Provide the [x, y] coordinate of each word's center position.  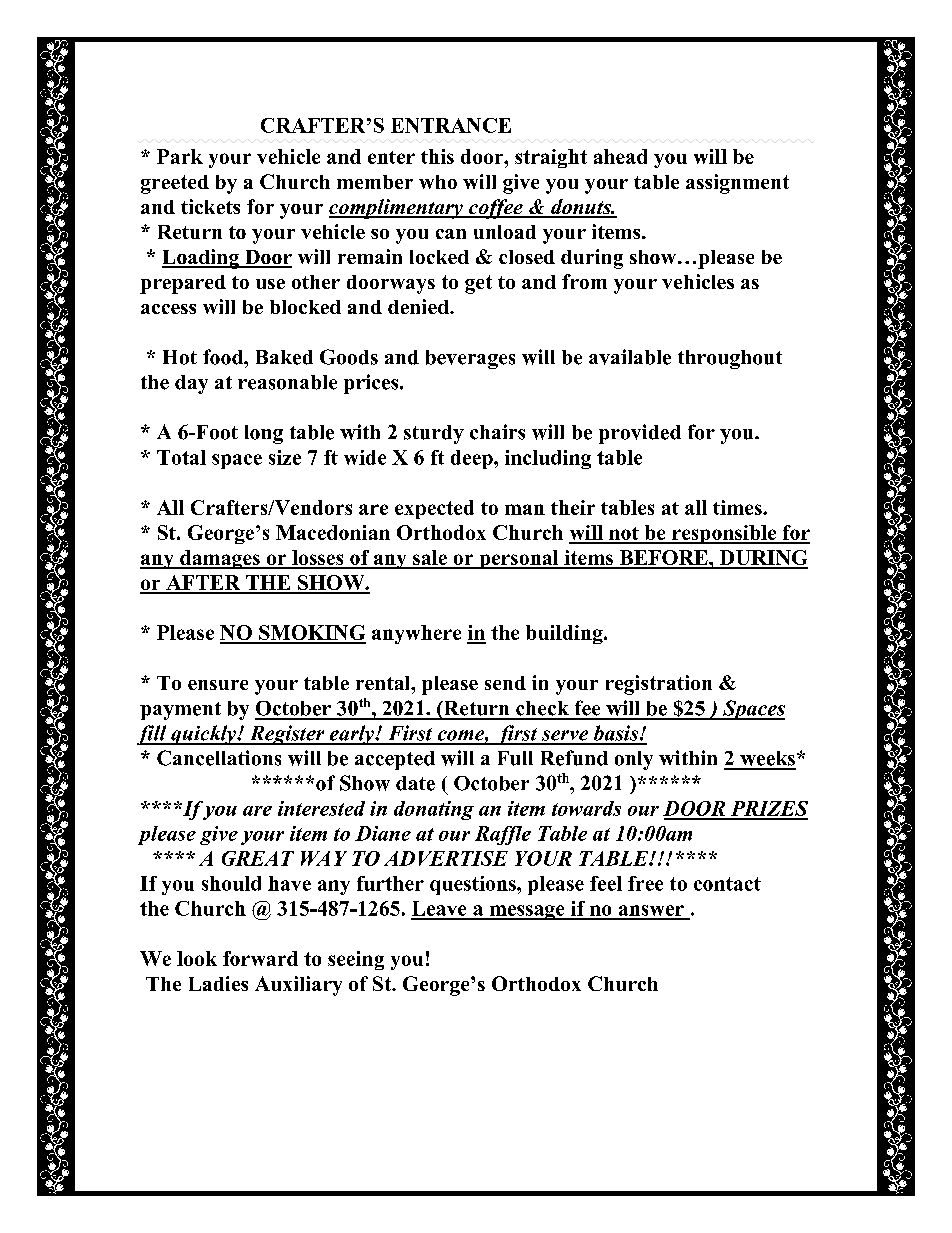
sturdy [434, 434]
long [264, 434]
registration [659, 685]
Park [180, 156]
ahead [620, 156]
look [197, 958]
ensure [218, 685]
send [505, 683]
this [437, 156]
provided [640, 434]
